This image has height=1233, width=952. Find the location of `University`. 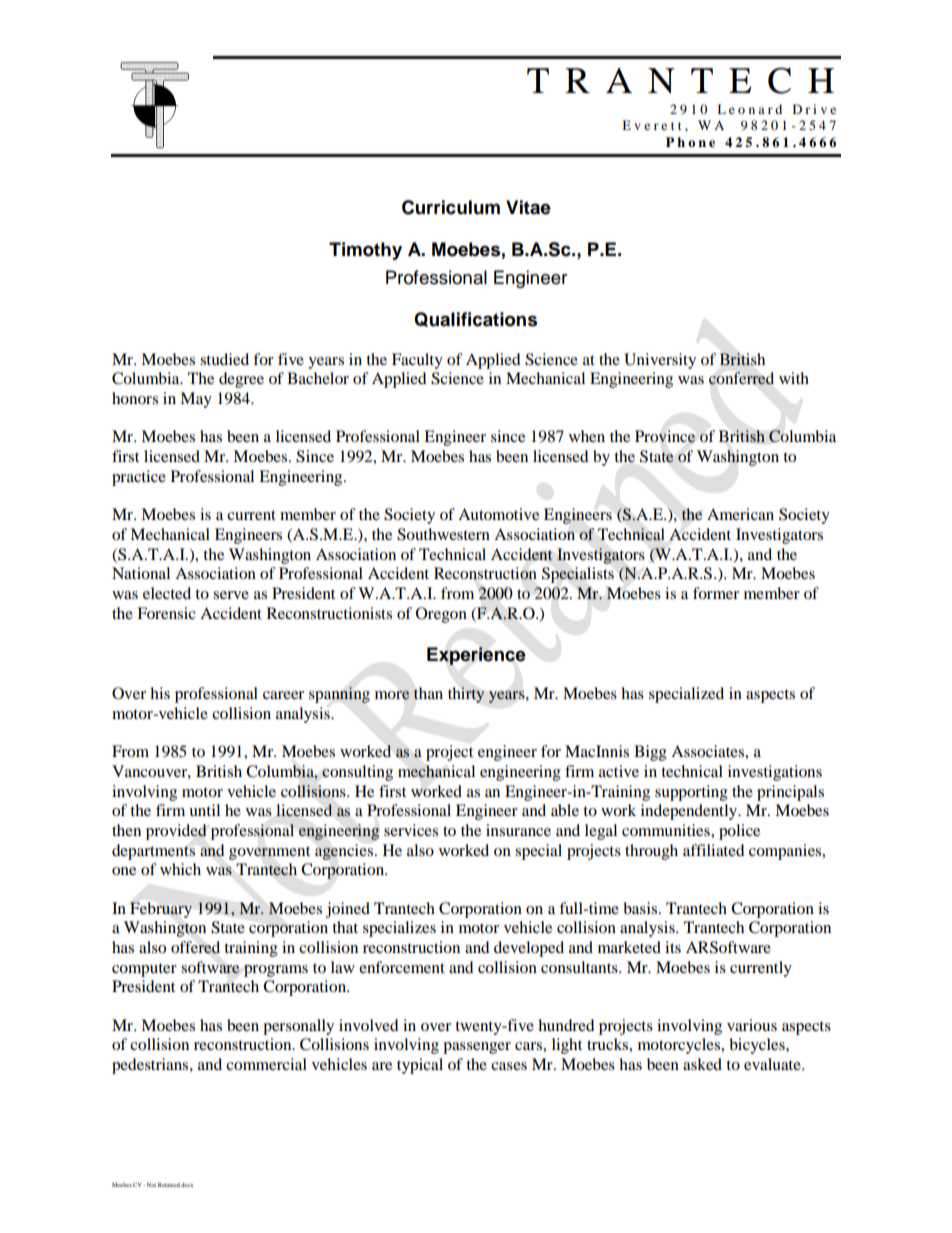

University is located at coordinates (660, 361).
